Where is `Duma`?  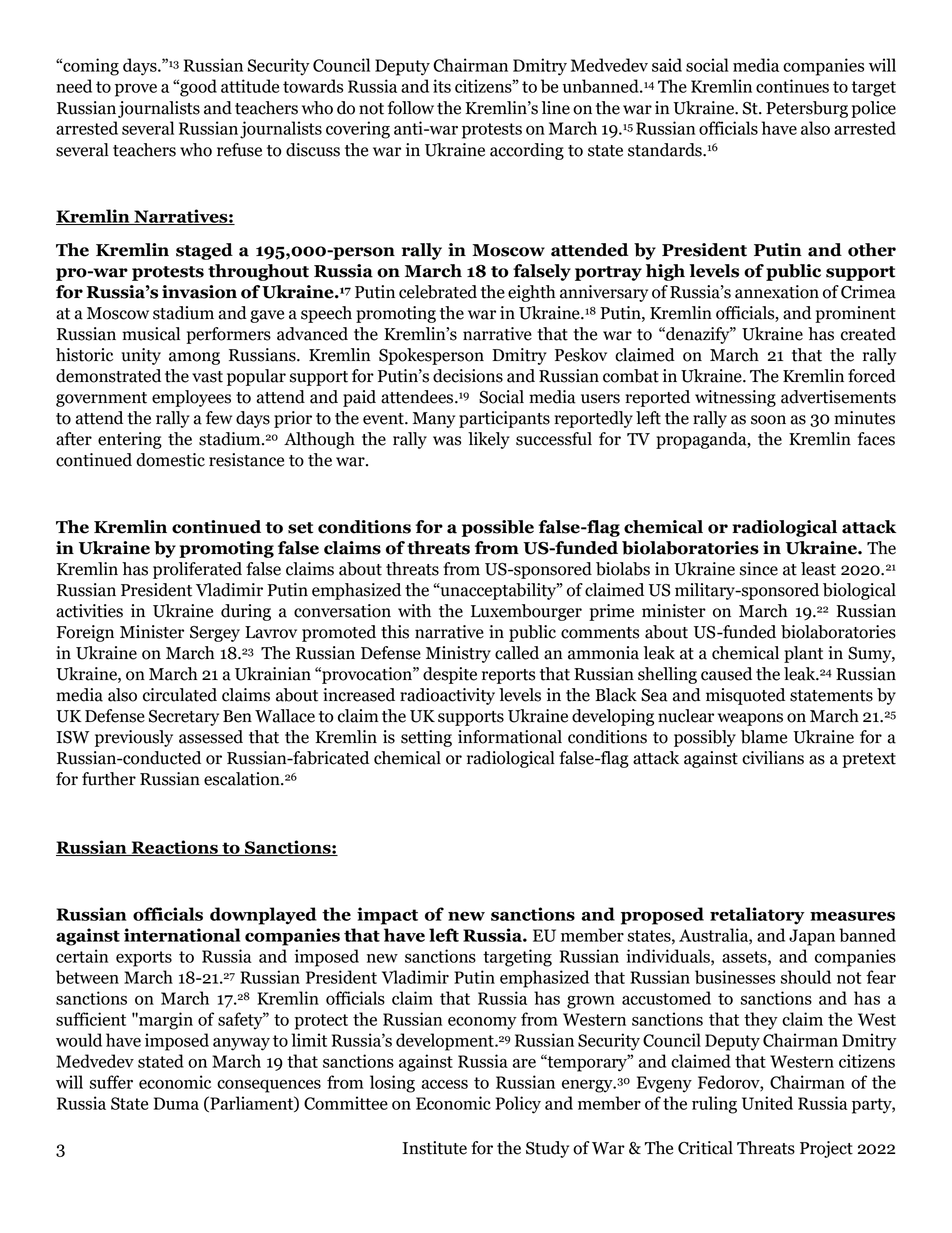
Duma is located at coordinates (176, 1103).
